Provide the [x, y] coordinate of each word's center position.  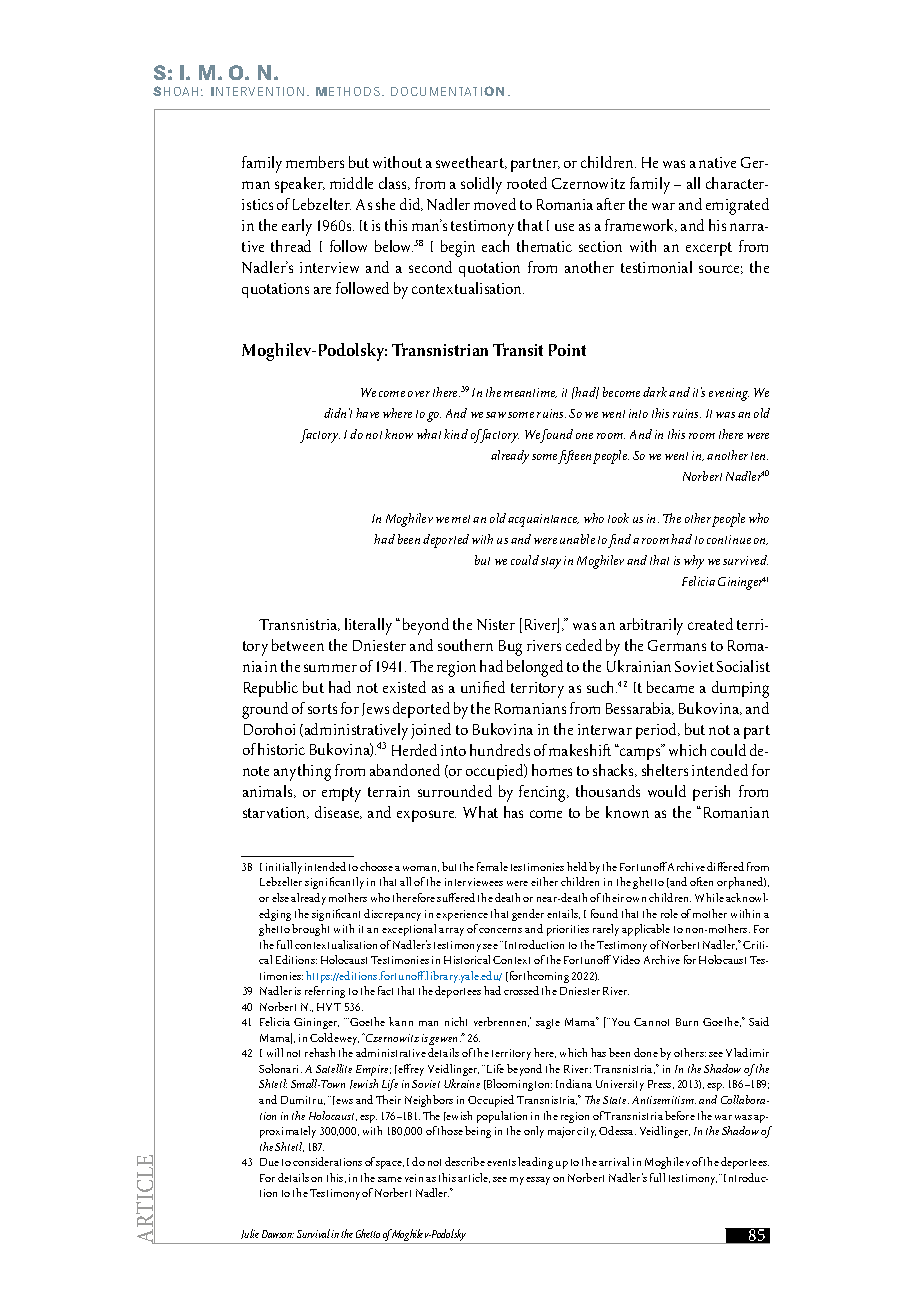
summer [330, 668]
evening [729, 394]
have [367, 413]
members [315, 162]
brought [310, 930]
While [709, 897]
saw [496, 415]
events [501, 1162]
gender [528, 915]
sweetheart [471, 162]
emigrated [737, 206]
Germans [677, 645]
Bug [510, 648]
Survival [314, 1233]
